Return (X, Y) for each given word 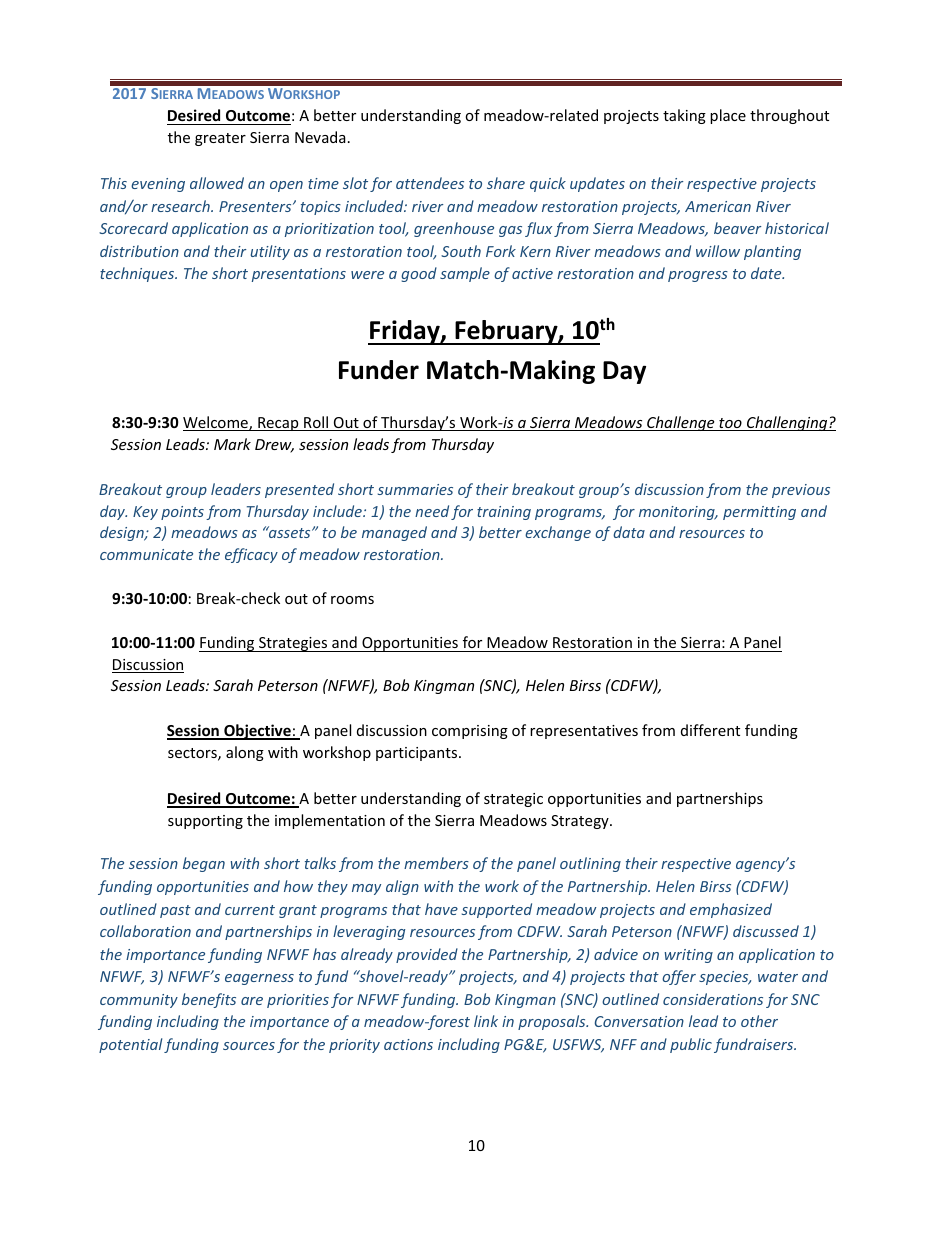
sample (465, 274)
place (728, 116)
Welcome (216, 423)
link (486, 1021)
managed (394, 533)
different (710, 730)
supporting (205, 822)
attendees (430, 183)
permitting (759, 513)
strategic (513, 800)
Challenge (681, 423)
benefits (209, 1000)
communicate (146, 554)
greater (220, 139)
